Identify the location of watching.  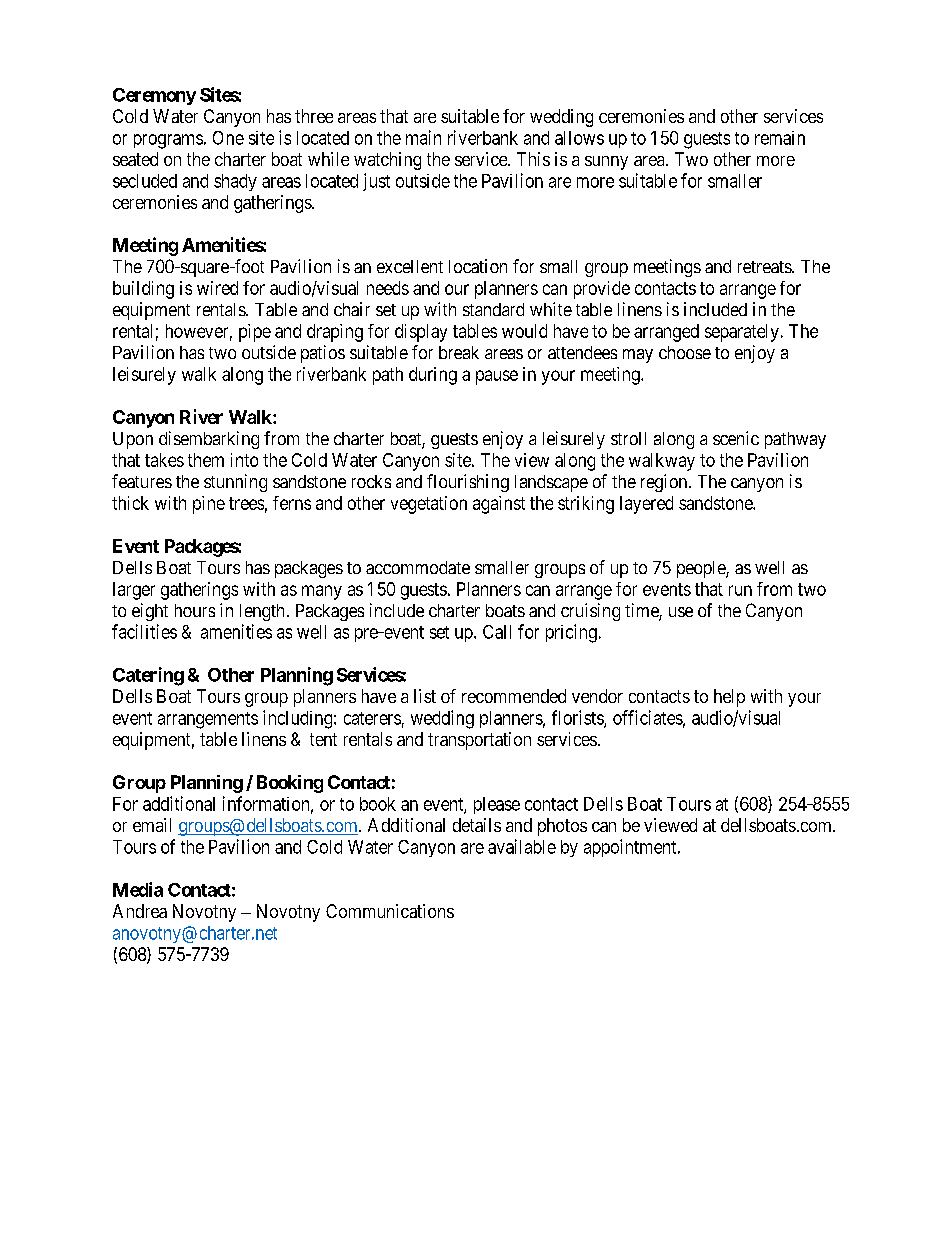
(387, 161).
